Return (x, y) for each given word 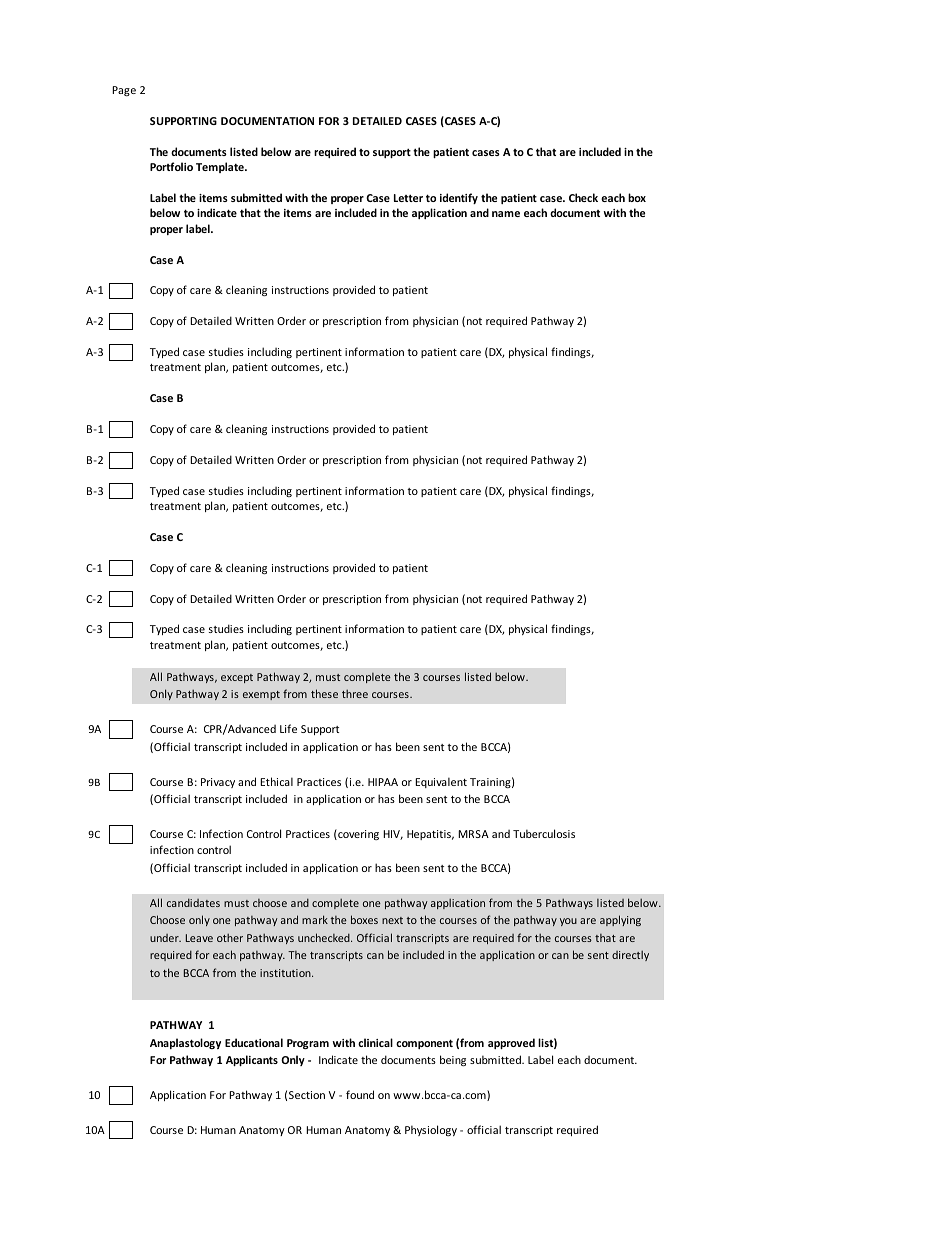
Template (221, 167)
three (355, 693)
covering (357, 834)
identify (459, 198)
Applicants (252, 1060)
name (506, 214)
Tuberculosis (544, 833)
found (360, 1094)
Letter (408, 198)
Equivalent (441, 782)
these (324, 693)
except (237, 678)
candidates (193, 902)
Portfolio (171, 166)
